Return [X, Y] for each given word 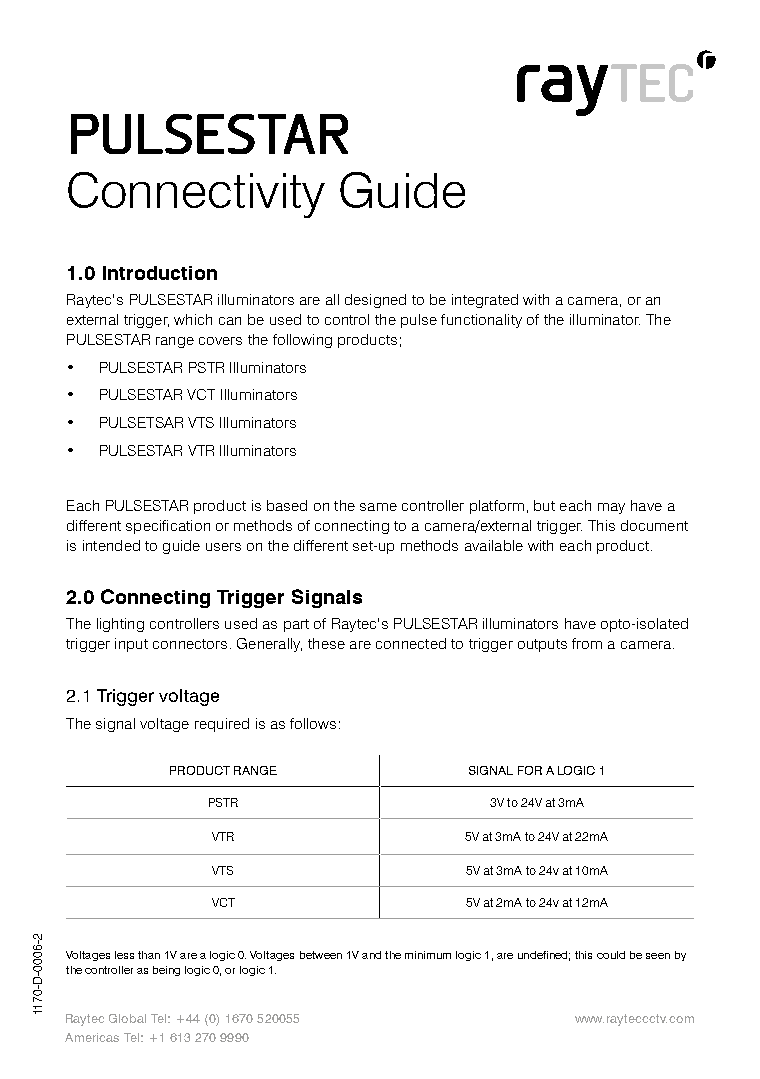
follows [313, 723]
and [371, 955]
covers [220, 341]
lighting [120, 625]
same [378, 507]
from [587, 643]
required [222, 725]
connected [411, 643]
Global [127, 1018]
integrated [485, 301]
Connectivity [196, 195]
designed [375, 301]
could [611, 955]
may [611, 508]
